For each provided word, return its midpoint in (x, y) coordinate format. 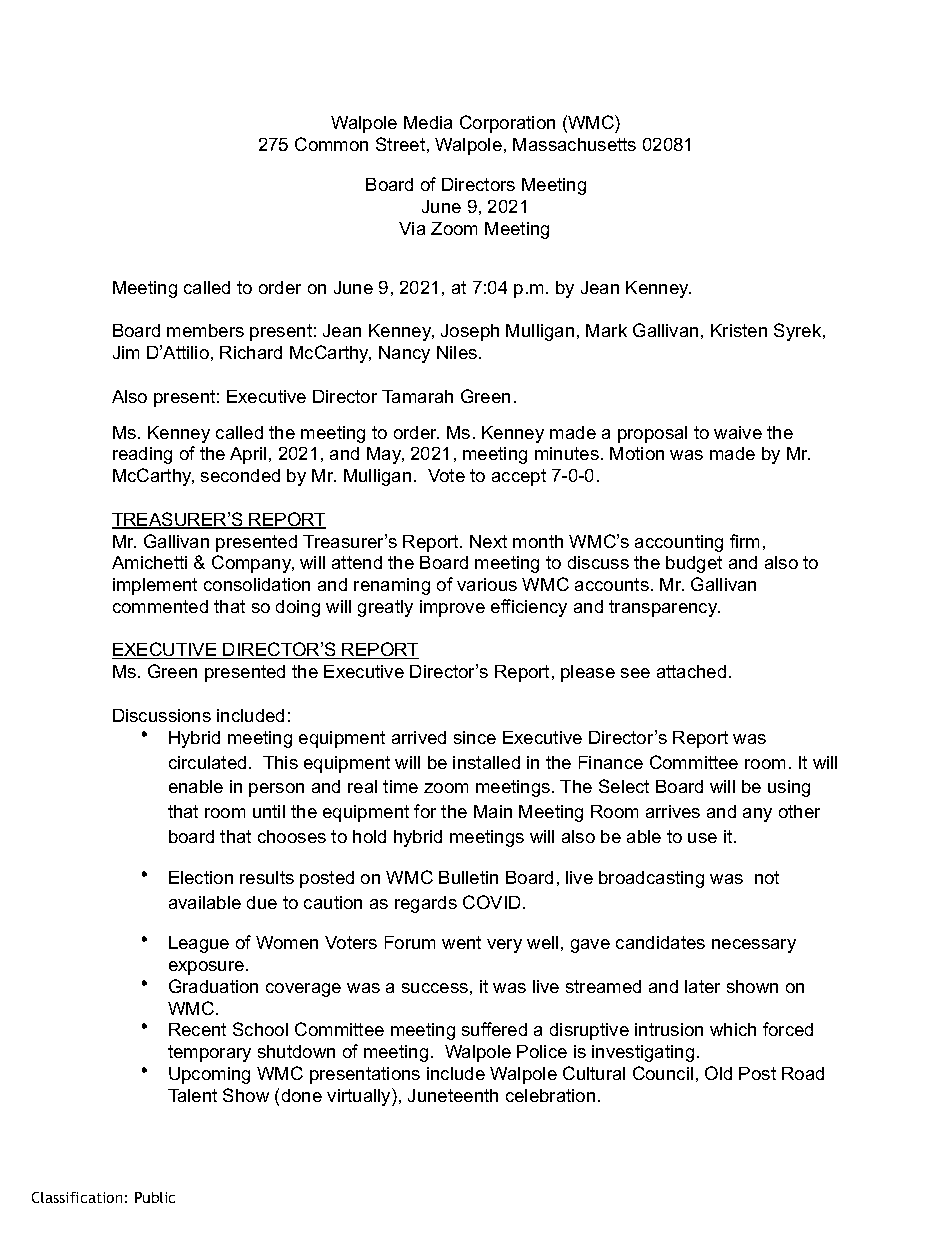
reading (142, 455)
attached (691, 671)
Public (155, 1197)
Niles (458, 352)
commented (160, 606)
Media (428, 122)
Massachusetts (574, 144)
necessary (754, 946)
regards (426, 904)
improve (452, 608)
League (199, 944)
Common (331, 144)
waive (738, 432)
